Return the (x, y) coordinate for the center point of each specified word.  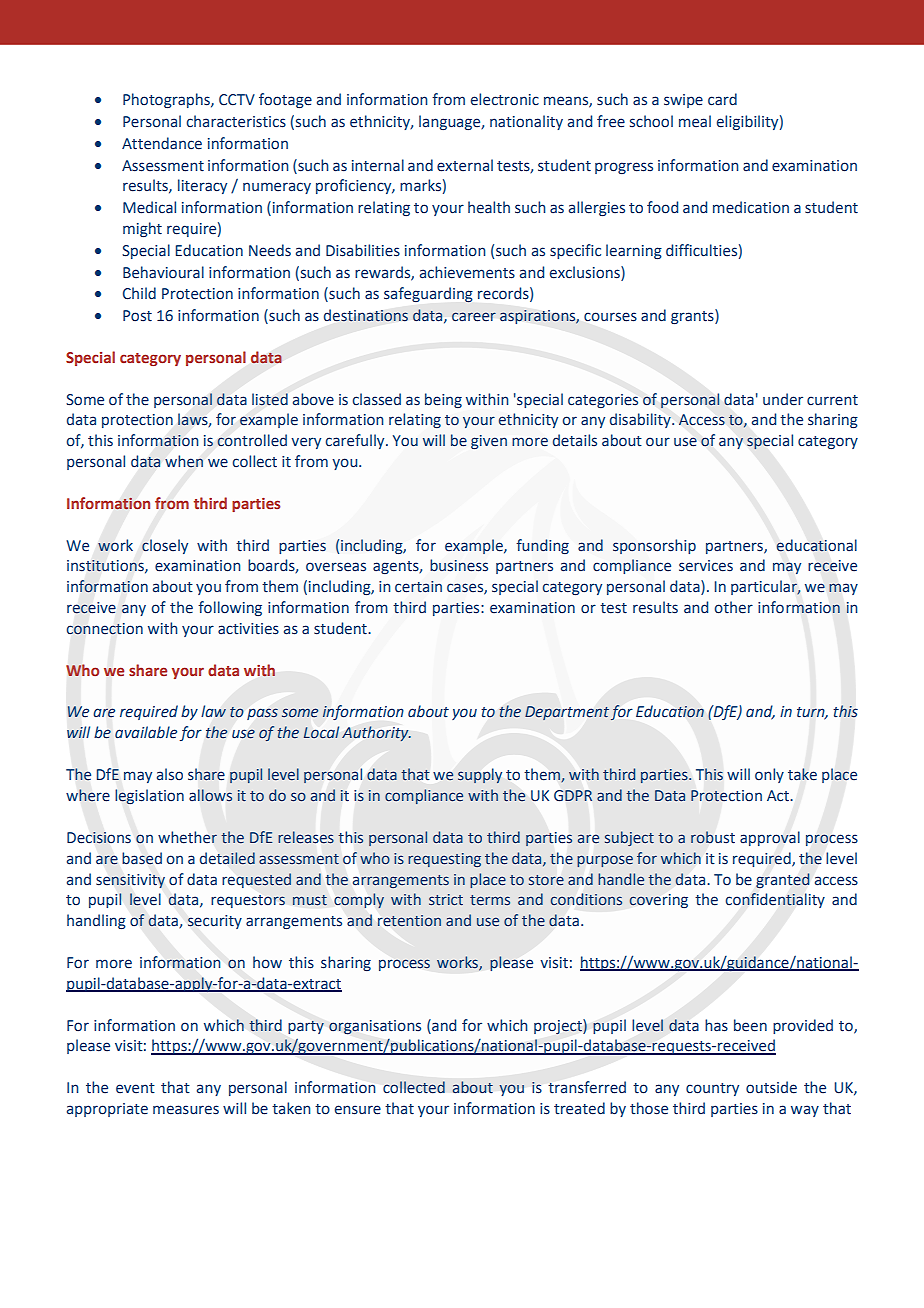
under (783, 399)
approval (770, 838)
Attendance (162, 143)
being (443, 400)
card (722, 99)
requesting (444, 860)
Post (137, 316)
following (230, 608)
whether (187, 837)
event (135, 1088)
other (734, 607)
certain (418, 587)
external (465, 165)
